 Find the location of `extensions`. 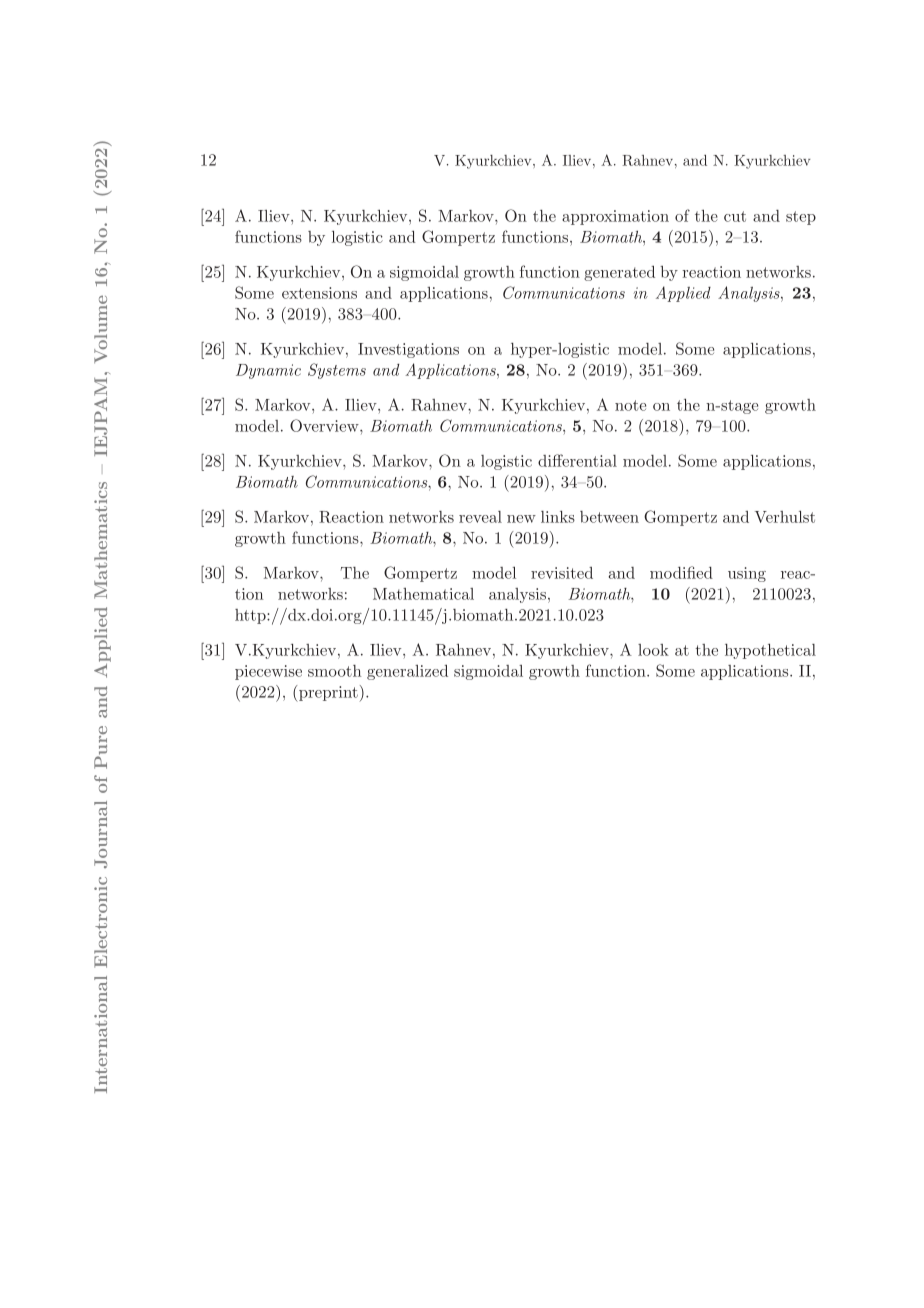

extensions is located at coordinates (319, 293).
